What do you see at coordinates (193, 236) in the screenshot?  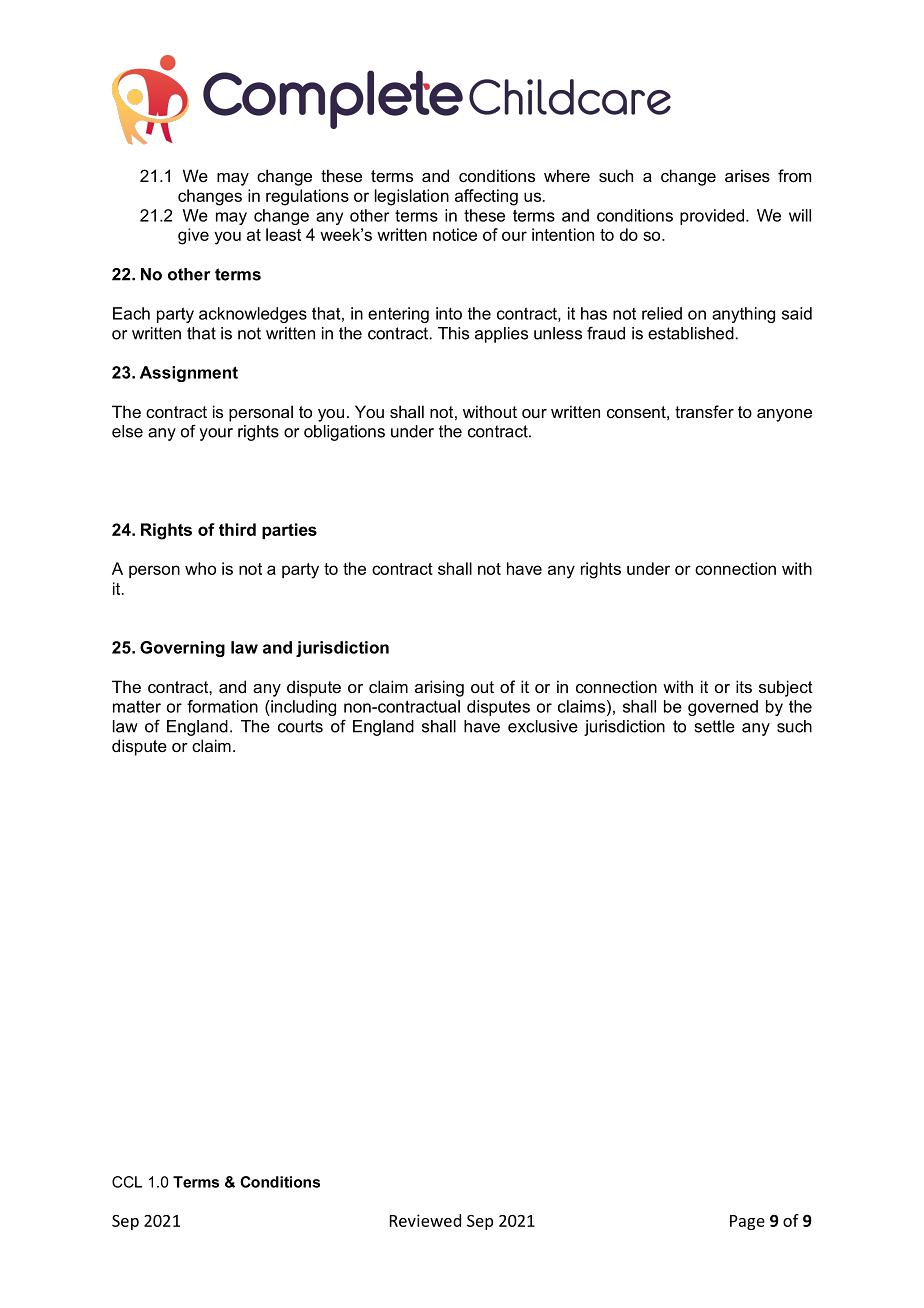 I see `give` at bounding box center [193, 236].
